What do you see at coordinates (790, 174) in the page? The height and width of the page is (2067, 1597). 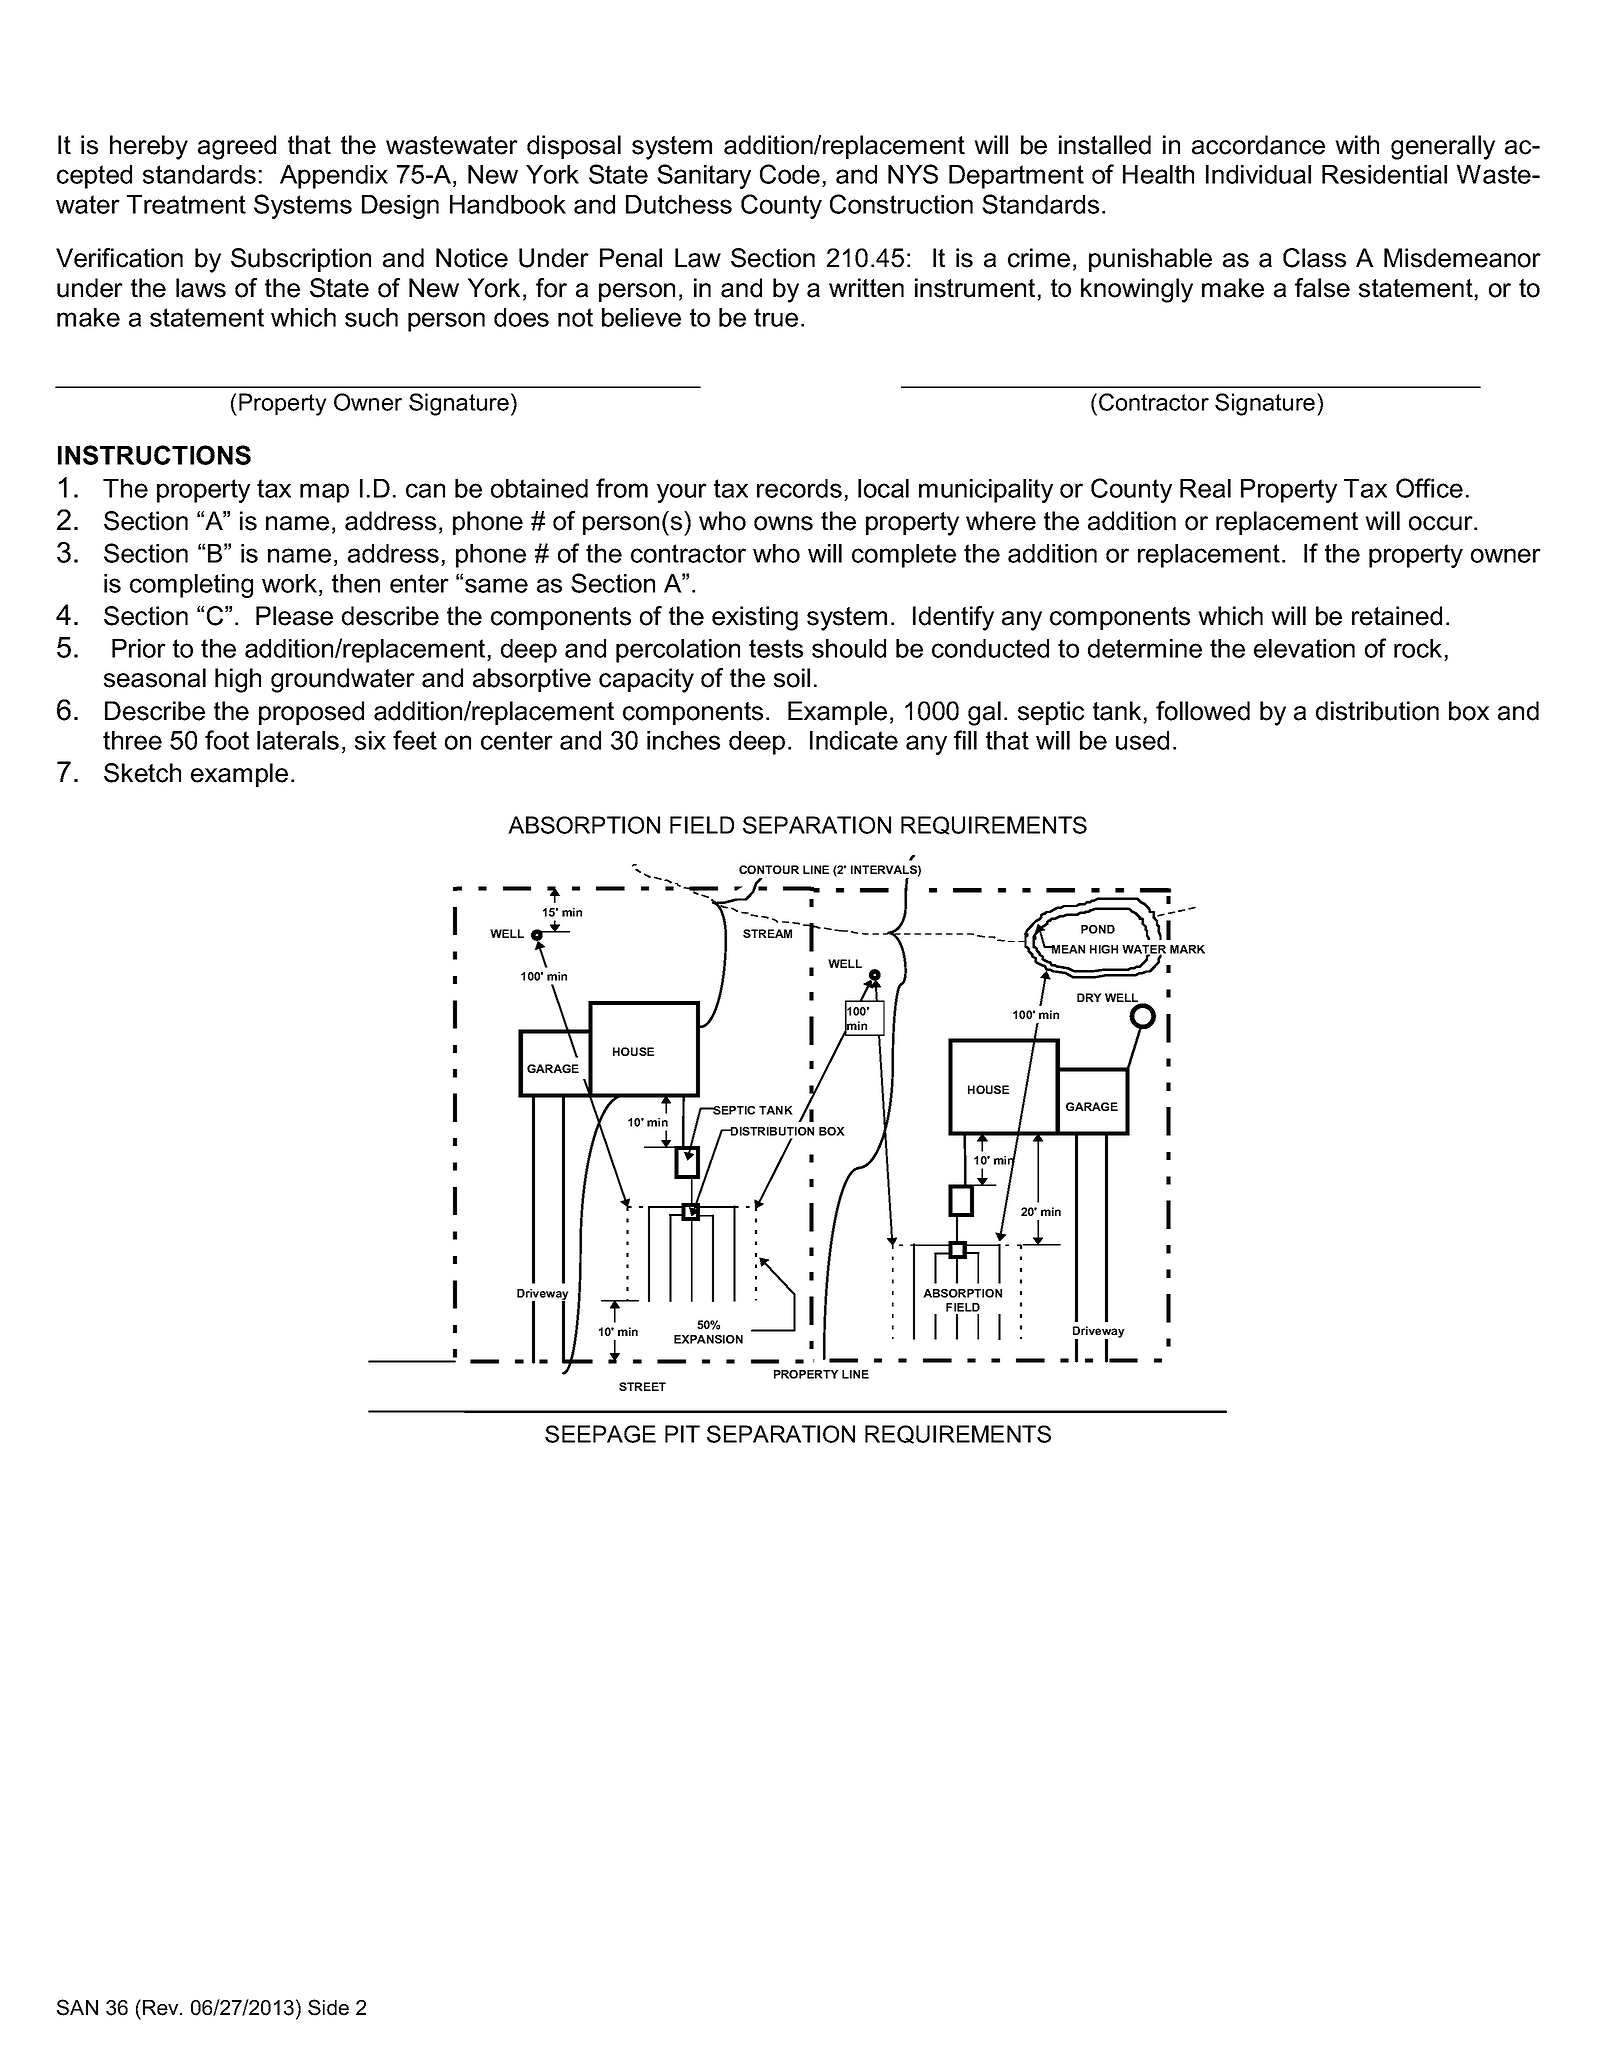 I see `Code` at bounding box center [790, 174].
